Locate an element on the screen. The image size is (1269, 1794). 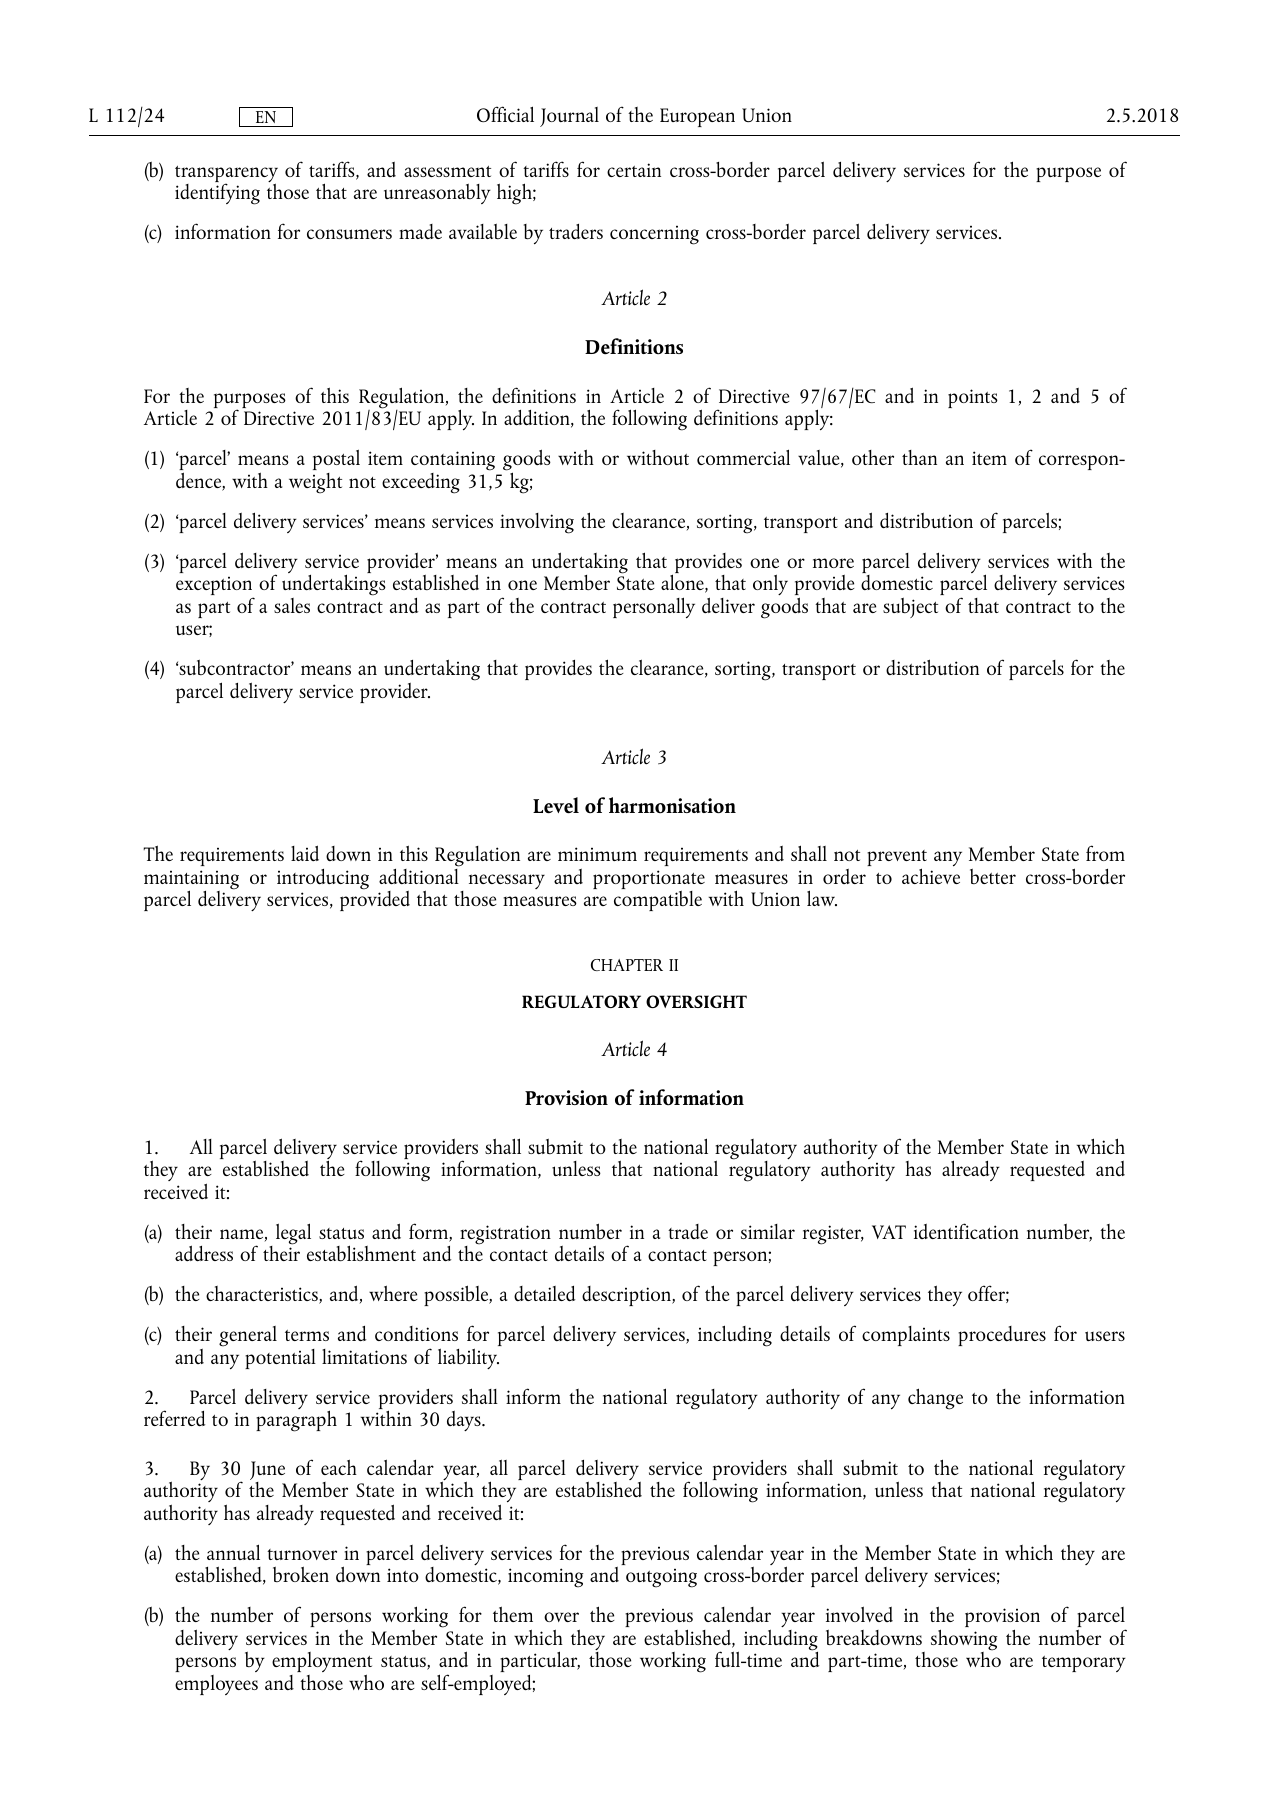
introducing is located at coordinates (323, 879).
